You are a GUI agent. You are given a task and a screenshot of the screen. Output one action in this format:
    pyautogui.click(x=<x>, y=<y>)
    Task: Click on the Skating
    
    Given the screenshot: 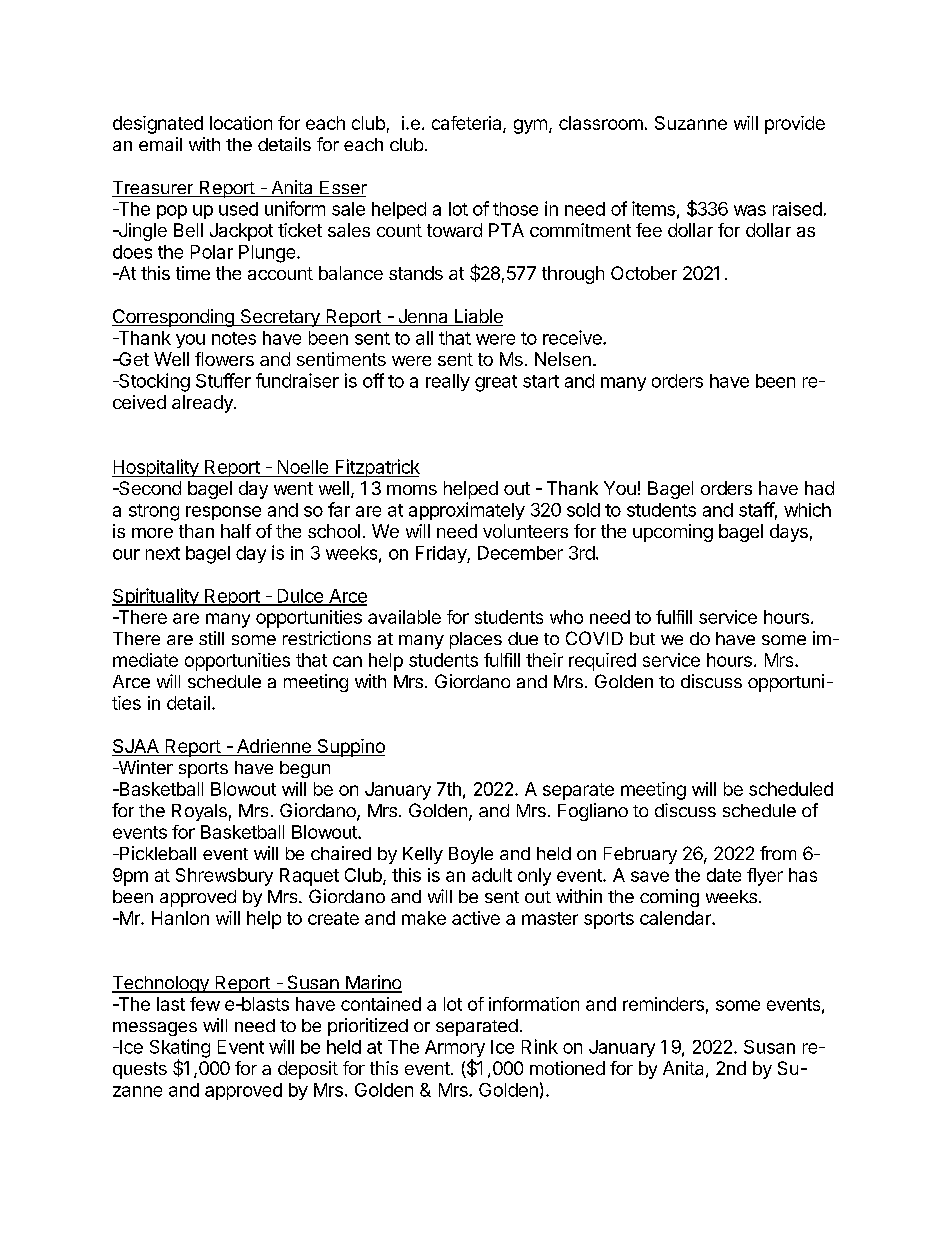 What is the action you would take?
    pyautogui.click(x=180, y=1049)
